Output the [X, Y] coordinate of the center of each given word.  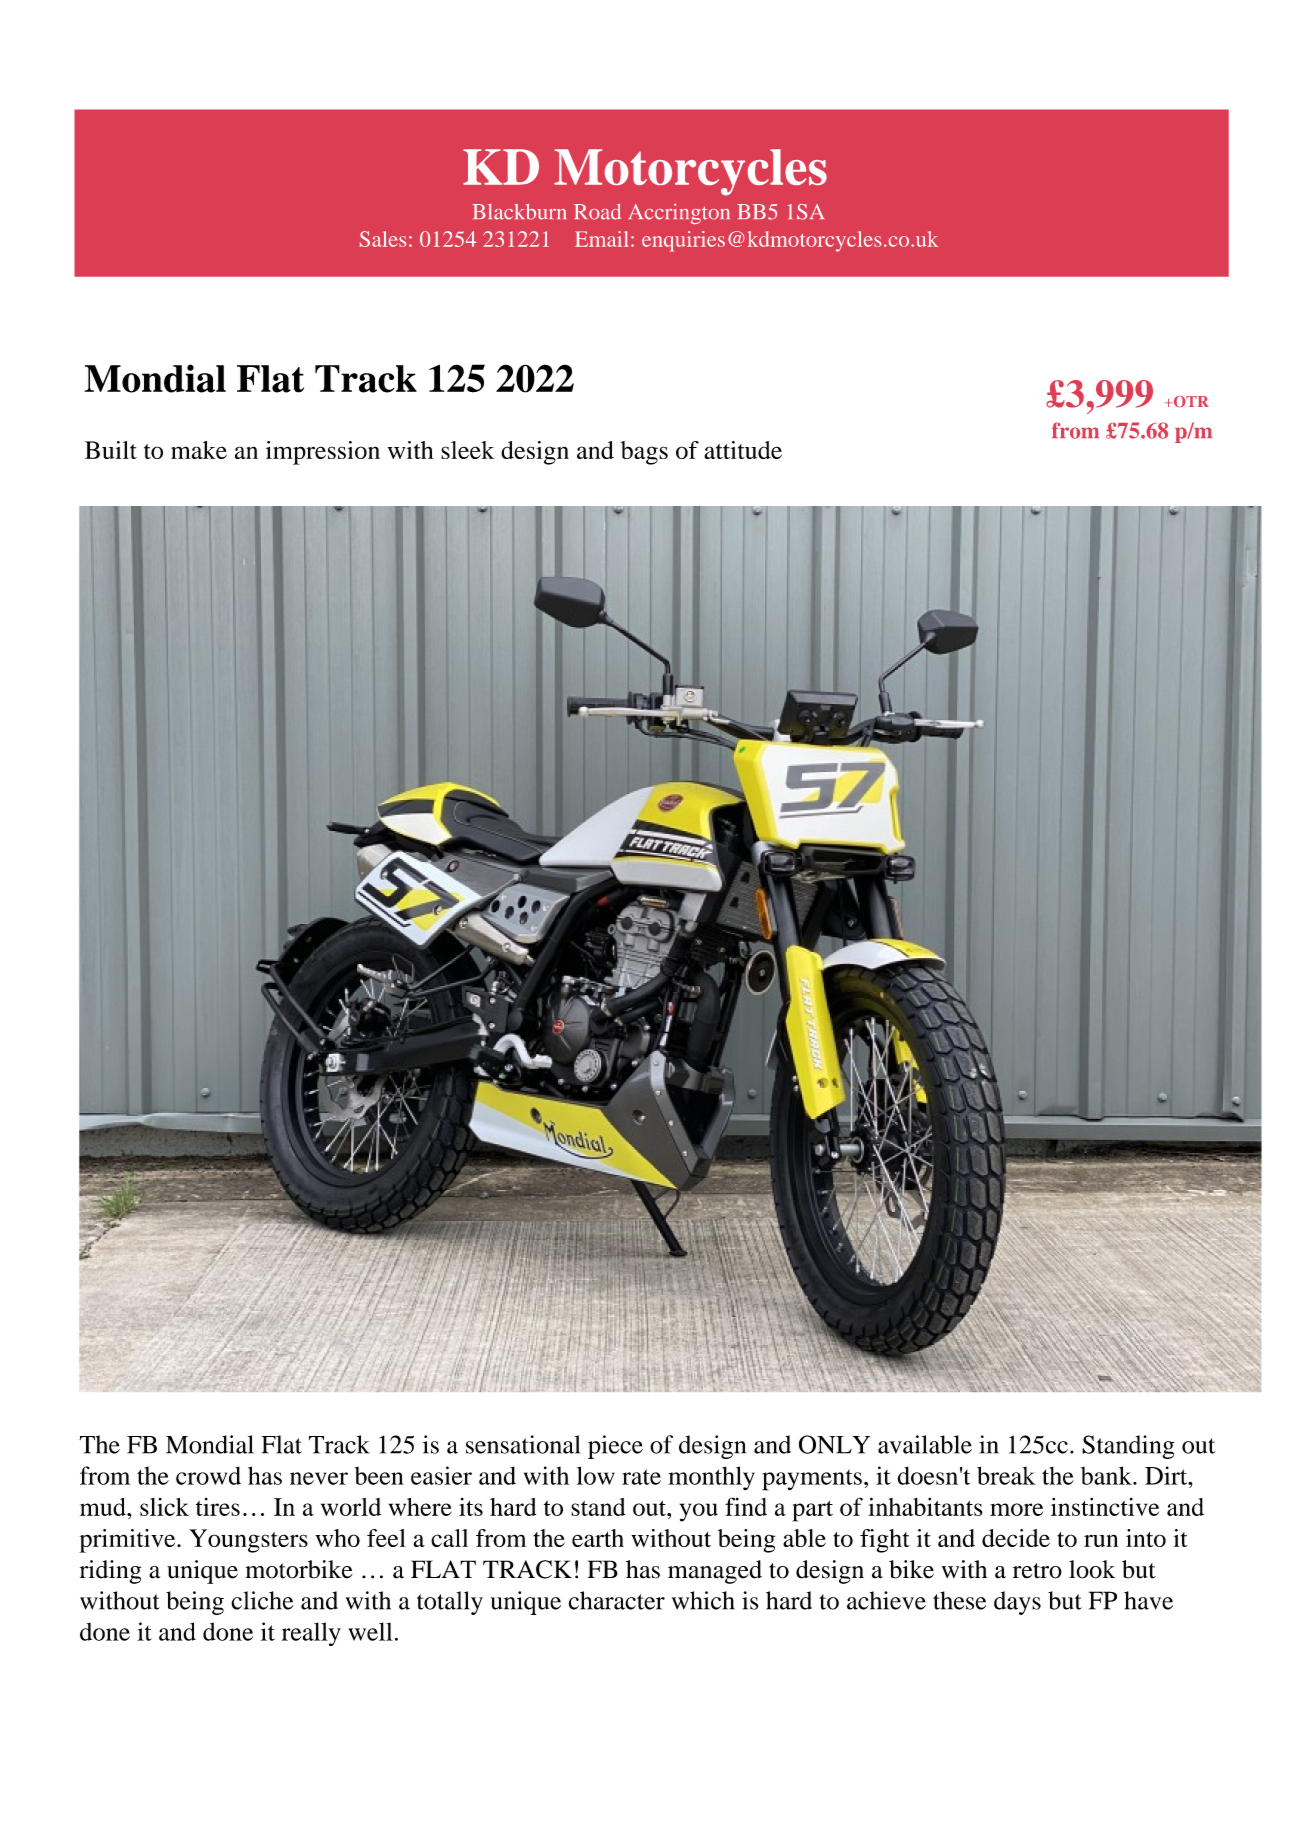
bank [1107, 1475]
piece [615, 1447]
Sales [383, 239]
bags [644, 453]
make [199, 450]
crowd [208, 1476]
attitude [743, 450]
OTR [1190, 402]
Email [602, 239]
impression [323, 453]
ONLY [834, 1444]
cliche [262, 1600]
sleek [467, 450]
